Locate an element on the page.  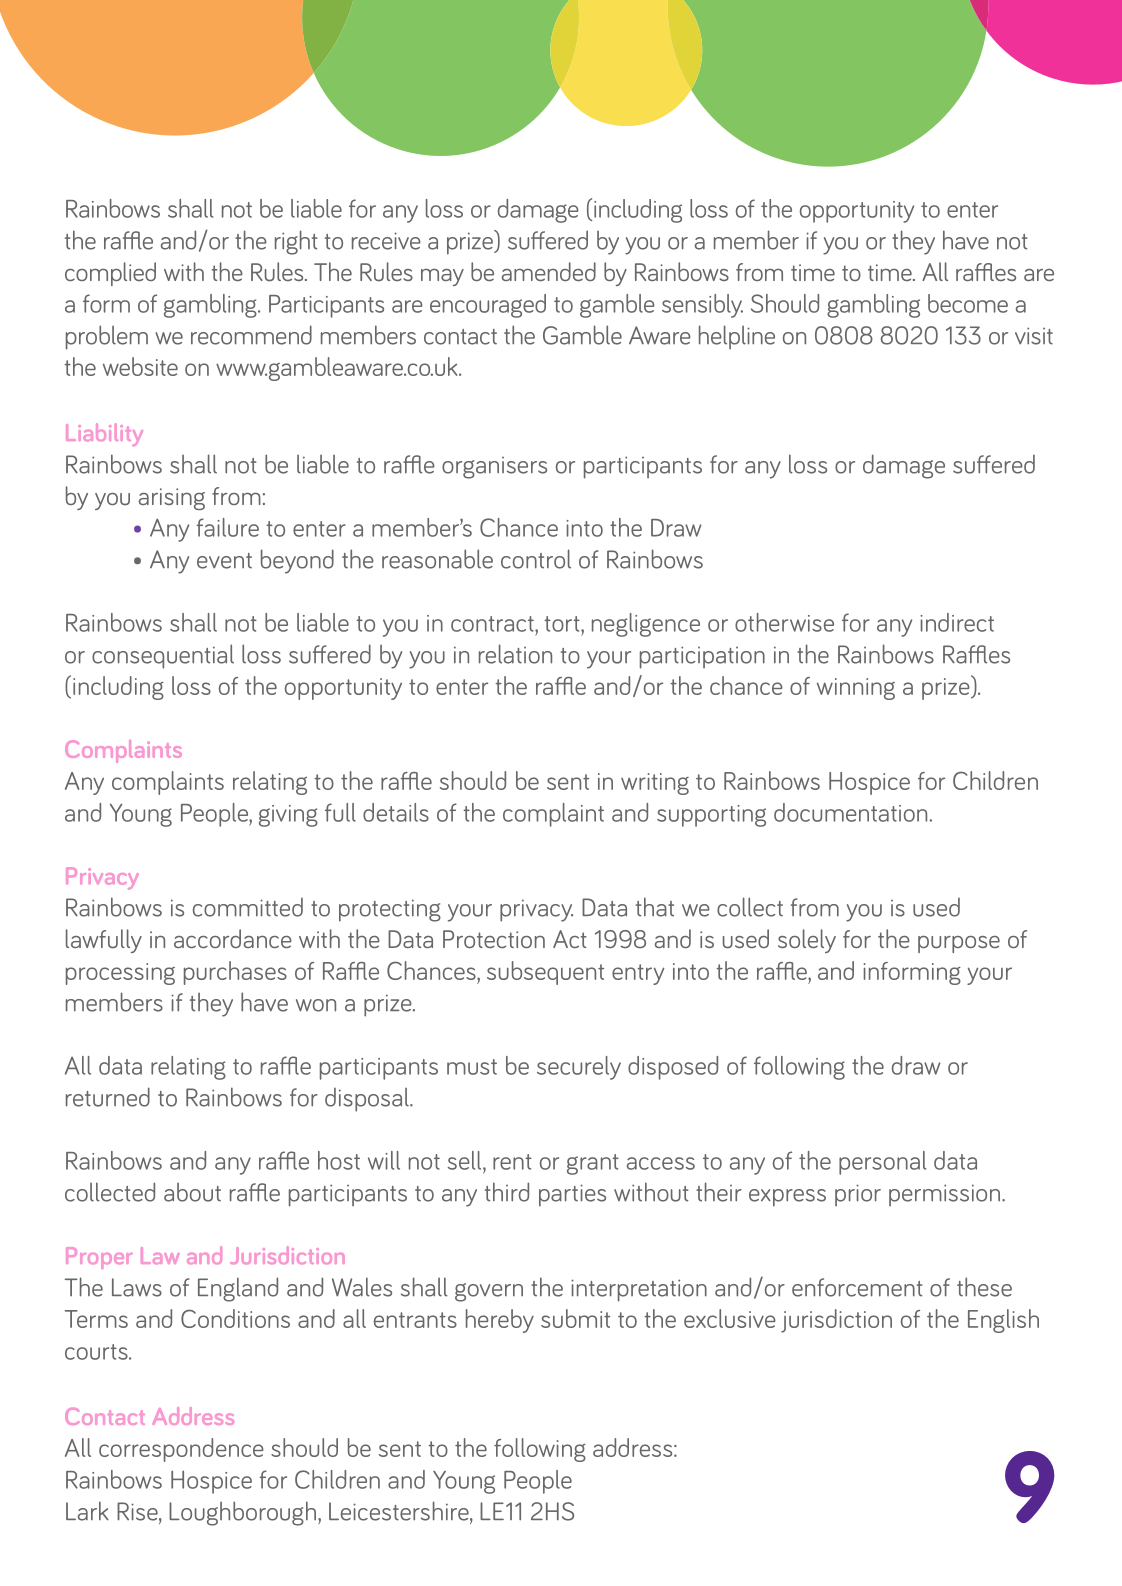
committed is located at coordinates (248, 907).
